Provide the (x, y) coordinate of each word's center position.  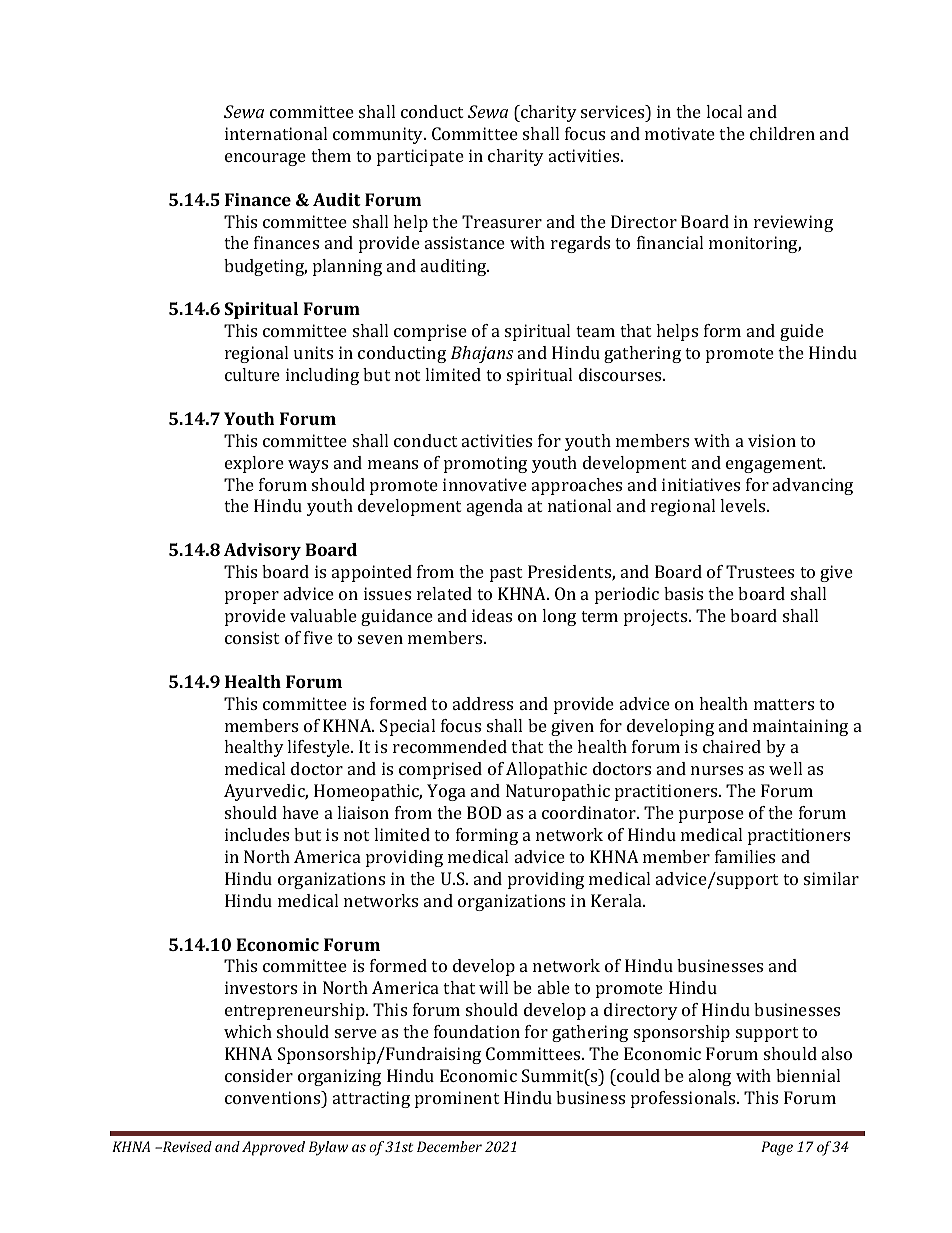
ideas (492, 615)
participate (420, 157)
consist (252, 637)
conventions (274, 1097)
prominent (457, 1099)
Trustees (760, 571)
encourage (265, 159)
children (782, 133)
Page (777, 1148)
